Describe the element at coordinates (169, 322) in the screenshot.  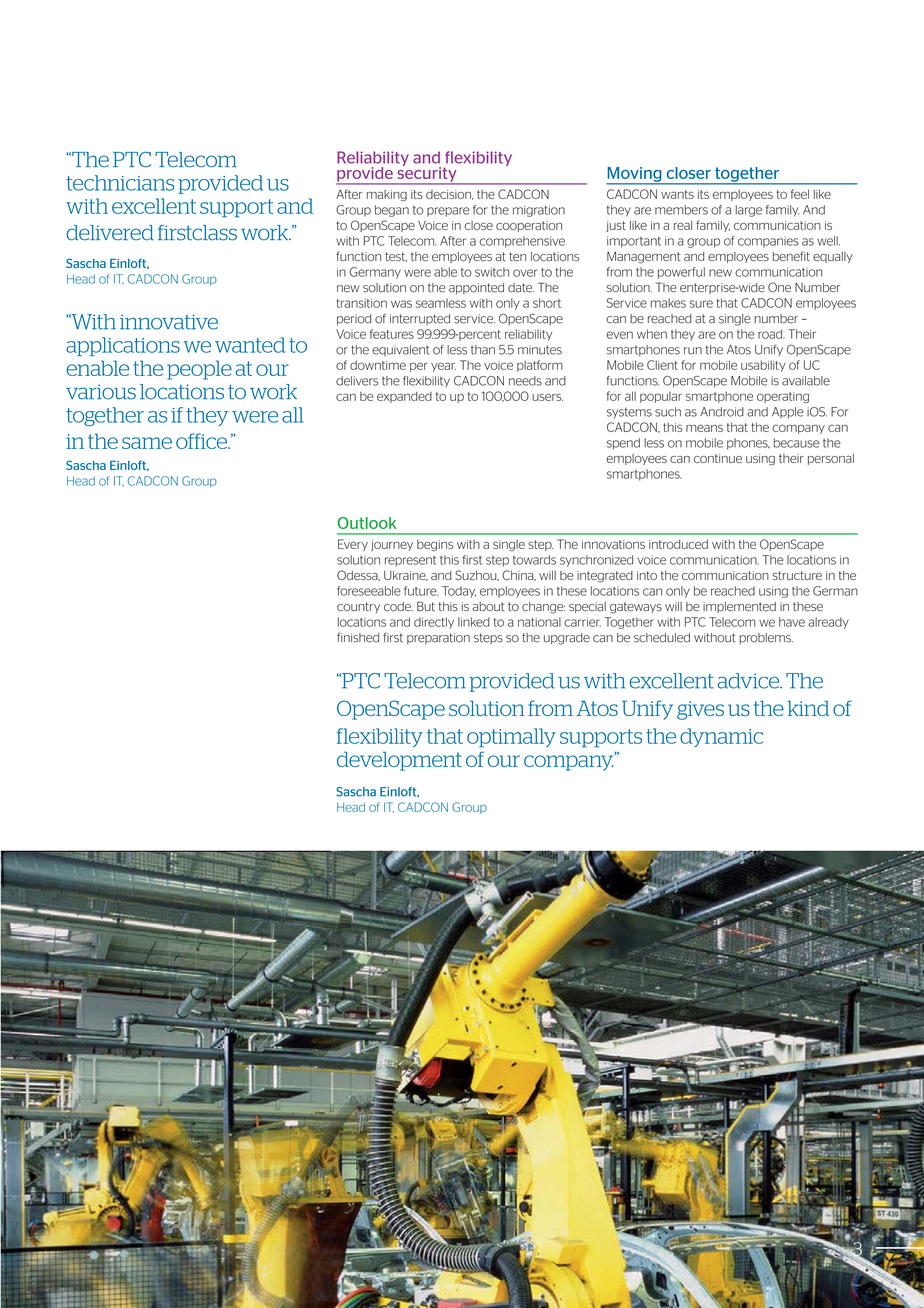
I see `innovative` at that location.
